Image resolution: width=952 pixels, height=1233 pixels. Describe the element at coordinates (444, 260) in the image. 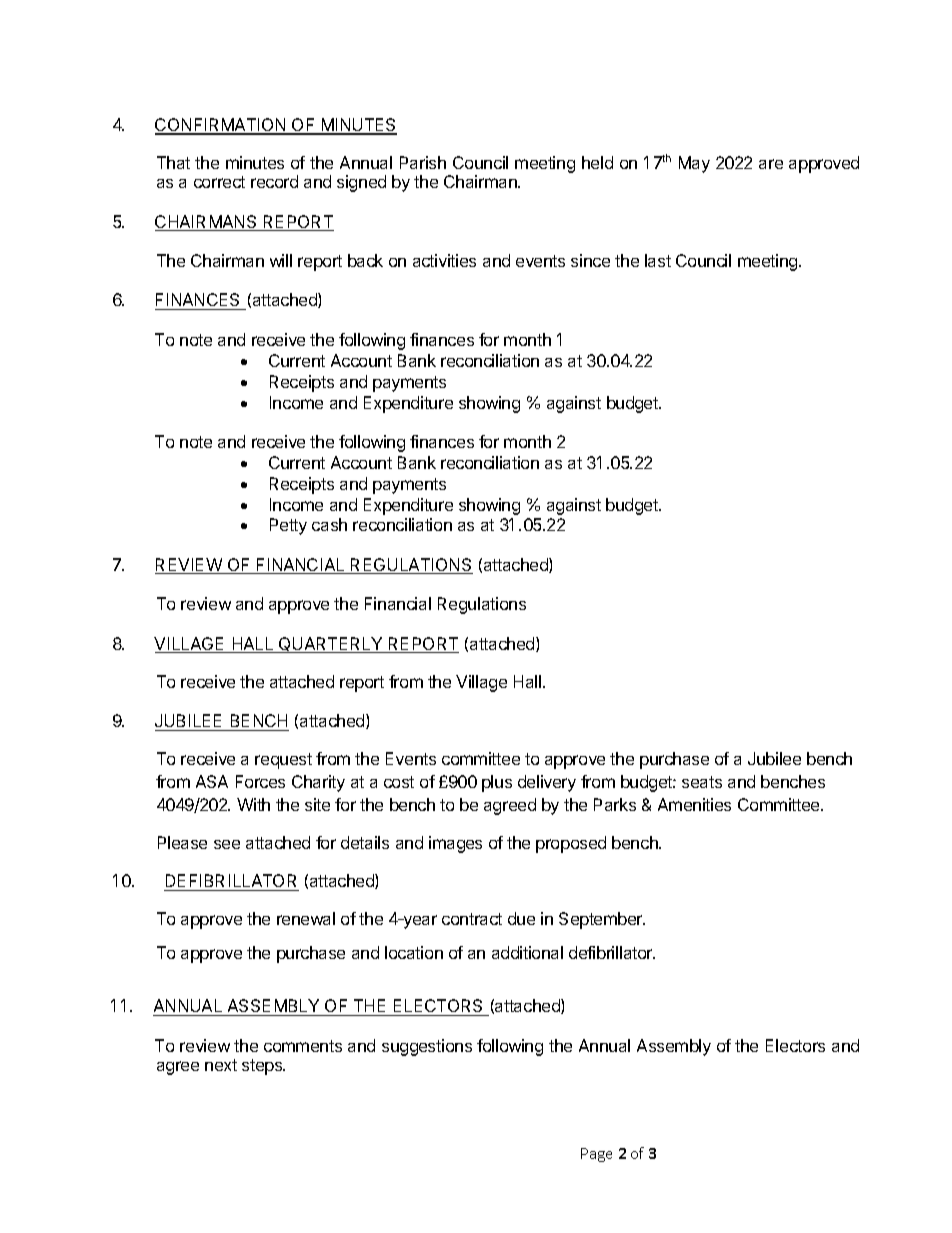

I see `activities` at that location.
